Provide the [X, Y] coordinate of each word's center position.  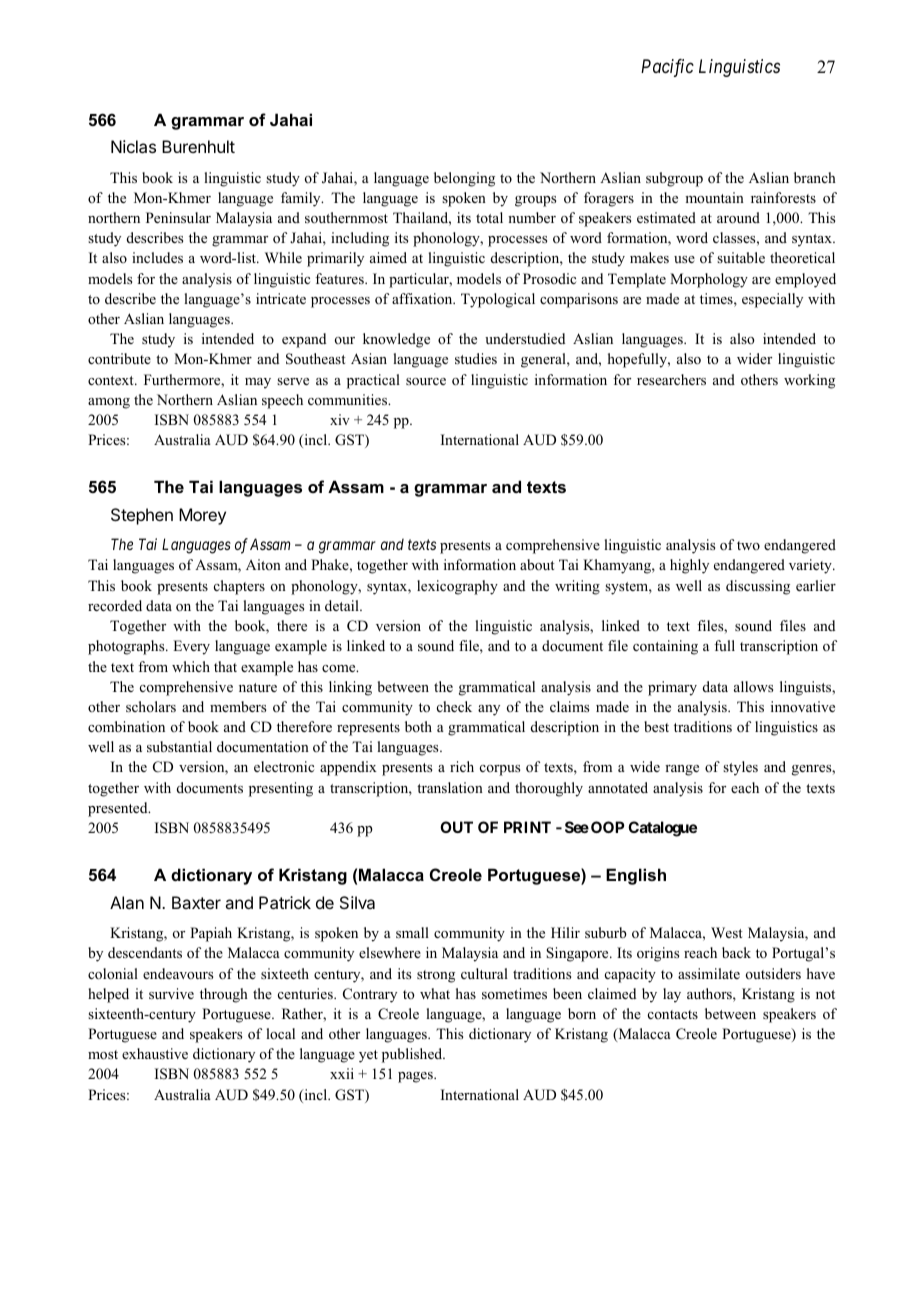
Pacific [667, 68]
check [454, 706]
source [426, 382]
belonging [464, 179]
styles [740, 768]
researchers [671, 379]
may [258, 383]
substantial [179, 746]
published [413, 1055]
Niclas [133, 146]
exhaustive [155, 1053]
